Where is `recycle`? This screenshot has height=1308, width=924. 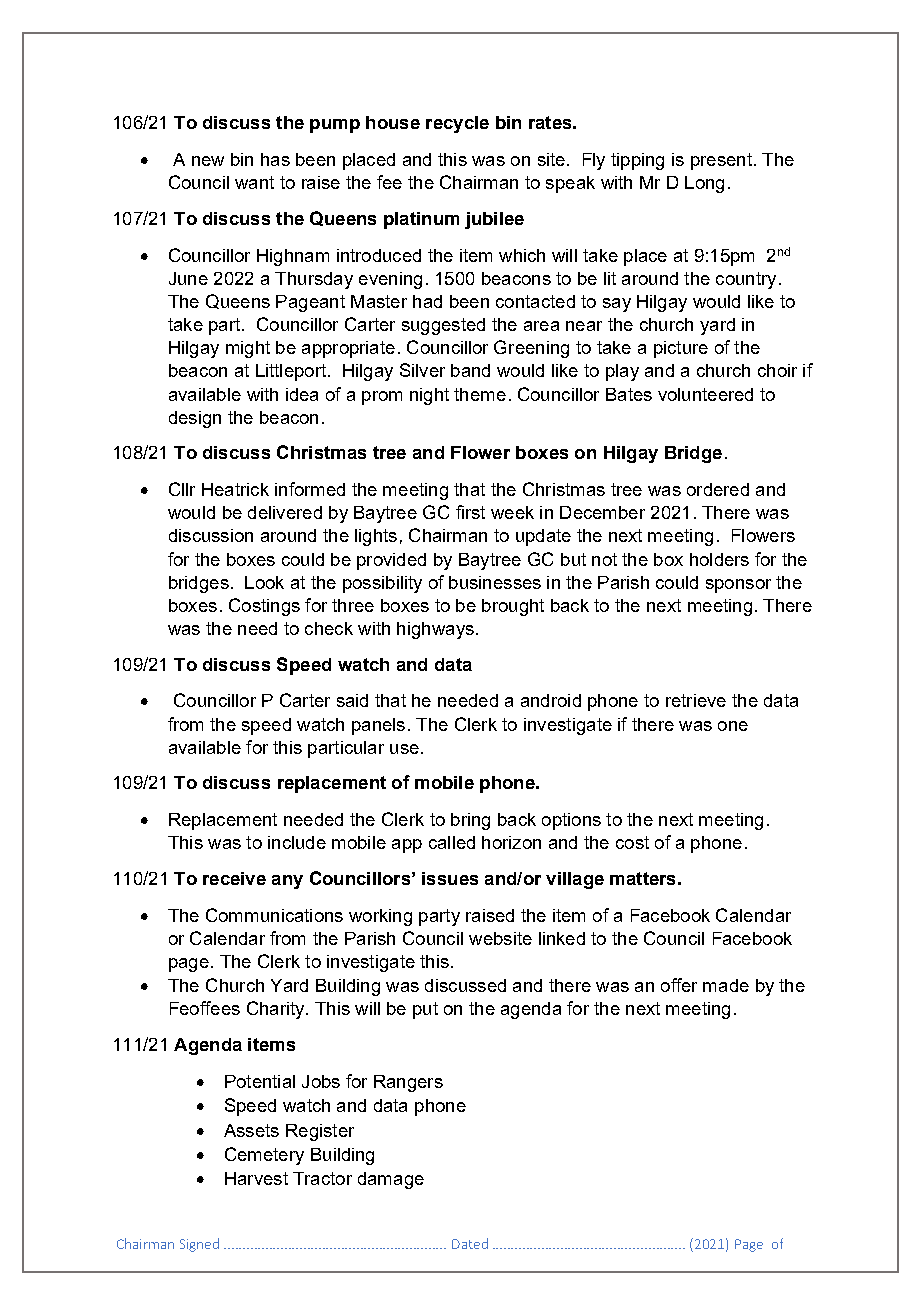
recycle is located at coordinates (457, 124).
